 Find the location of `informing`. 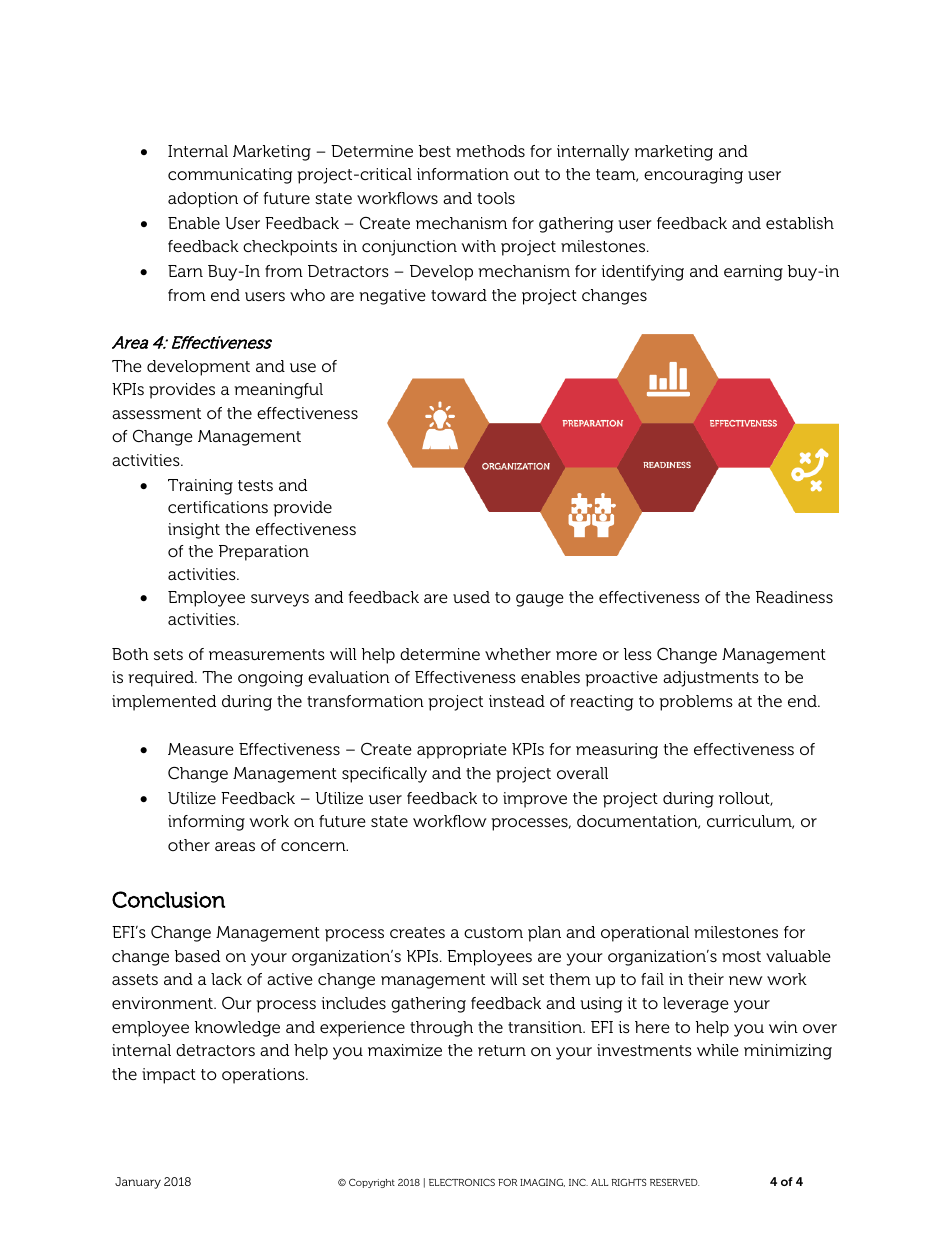

informing is located at coordinates (206, 823).
